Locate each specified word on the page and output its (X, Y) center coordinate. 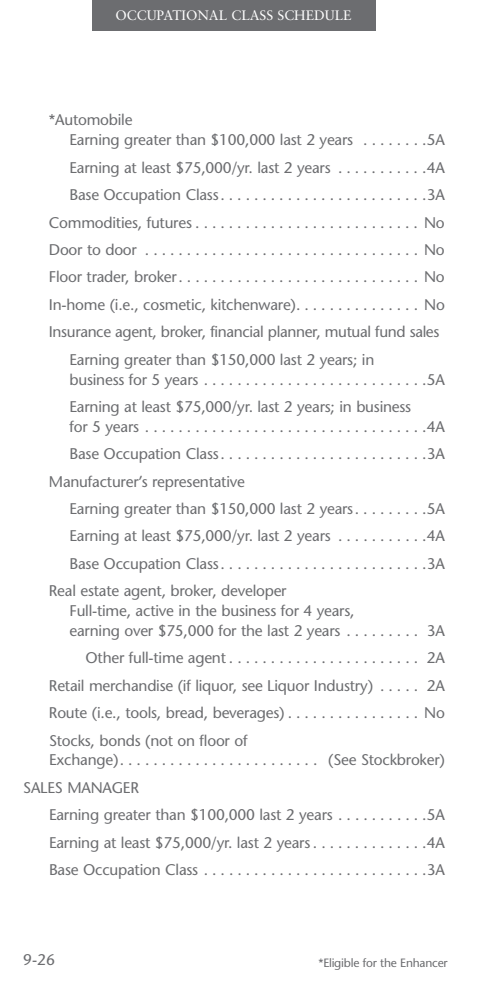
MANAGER (103, 787)
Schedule (314, 15)
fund (390, 331)
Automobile (92, 119)
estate (100, 591)
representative (198, 483)
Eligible (340, 964)
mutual (348, 331)
